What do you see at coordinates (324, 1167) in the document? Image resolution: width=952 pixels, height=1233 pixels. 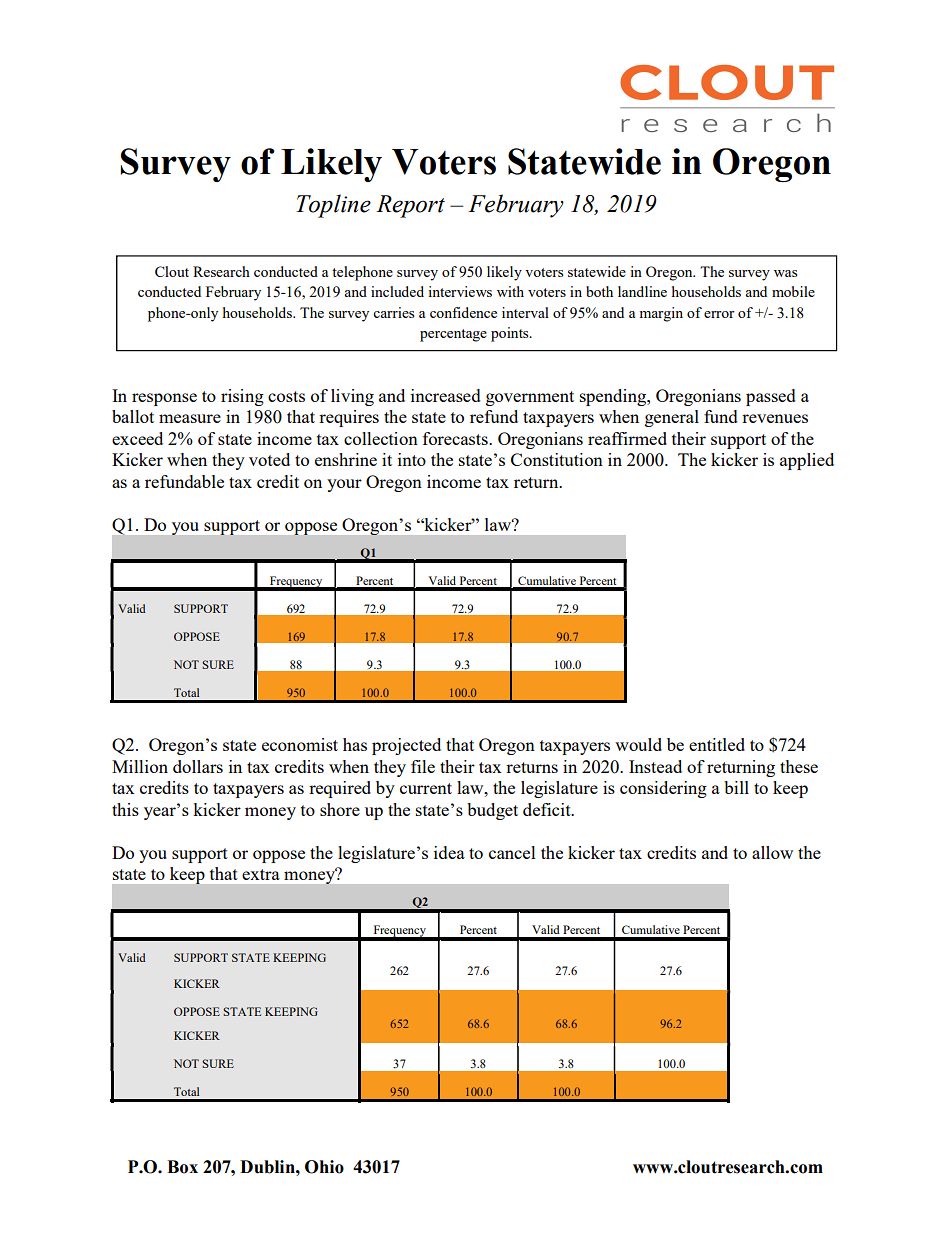 I see `Ohio` at bounding box center [324, 1167].
